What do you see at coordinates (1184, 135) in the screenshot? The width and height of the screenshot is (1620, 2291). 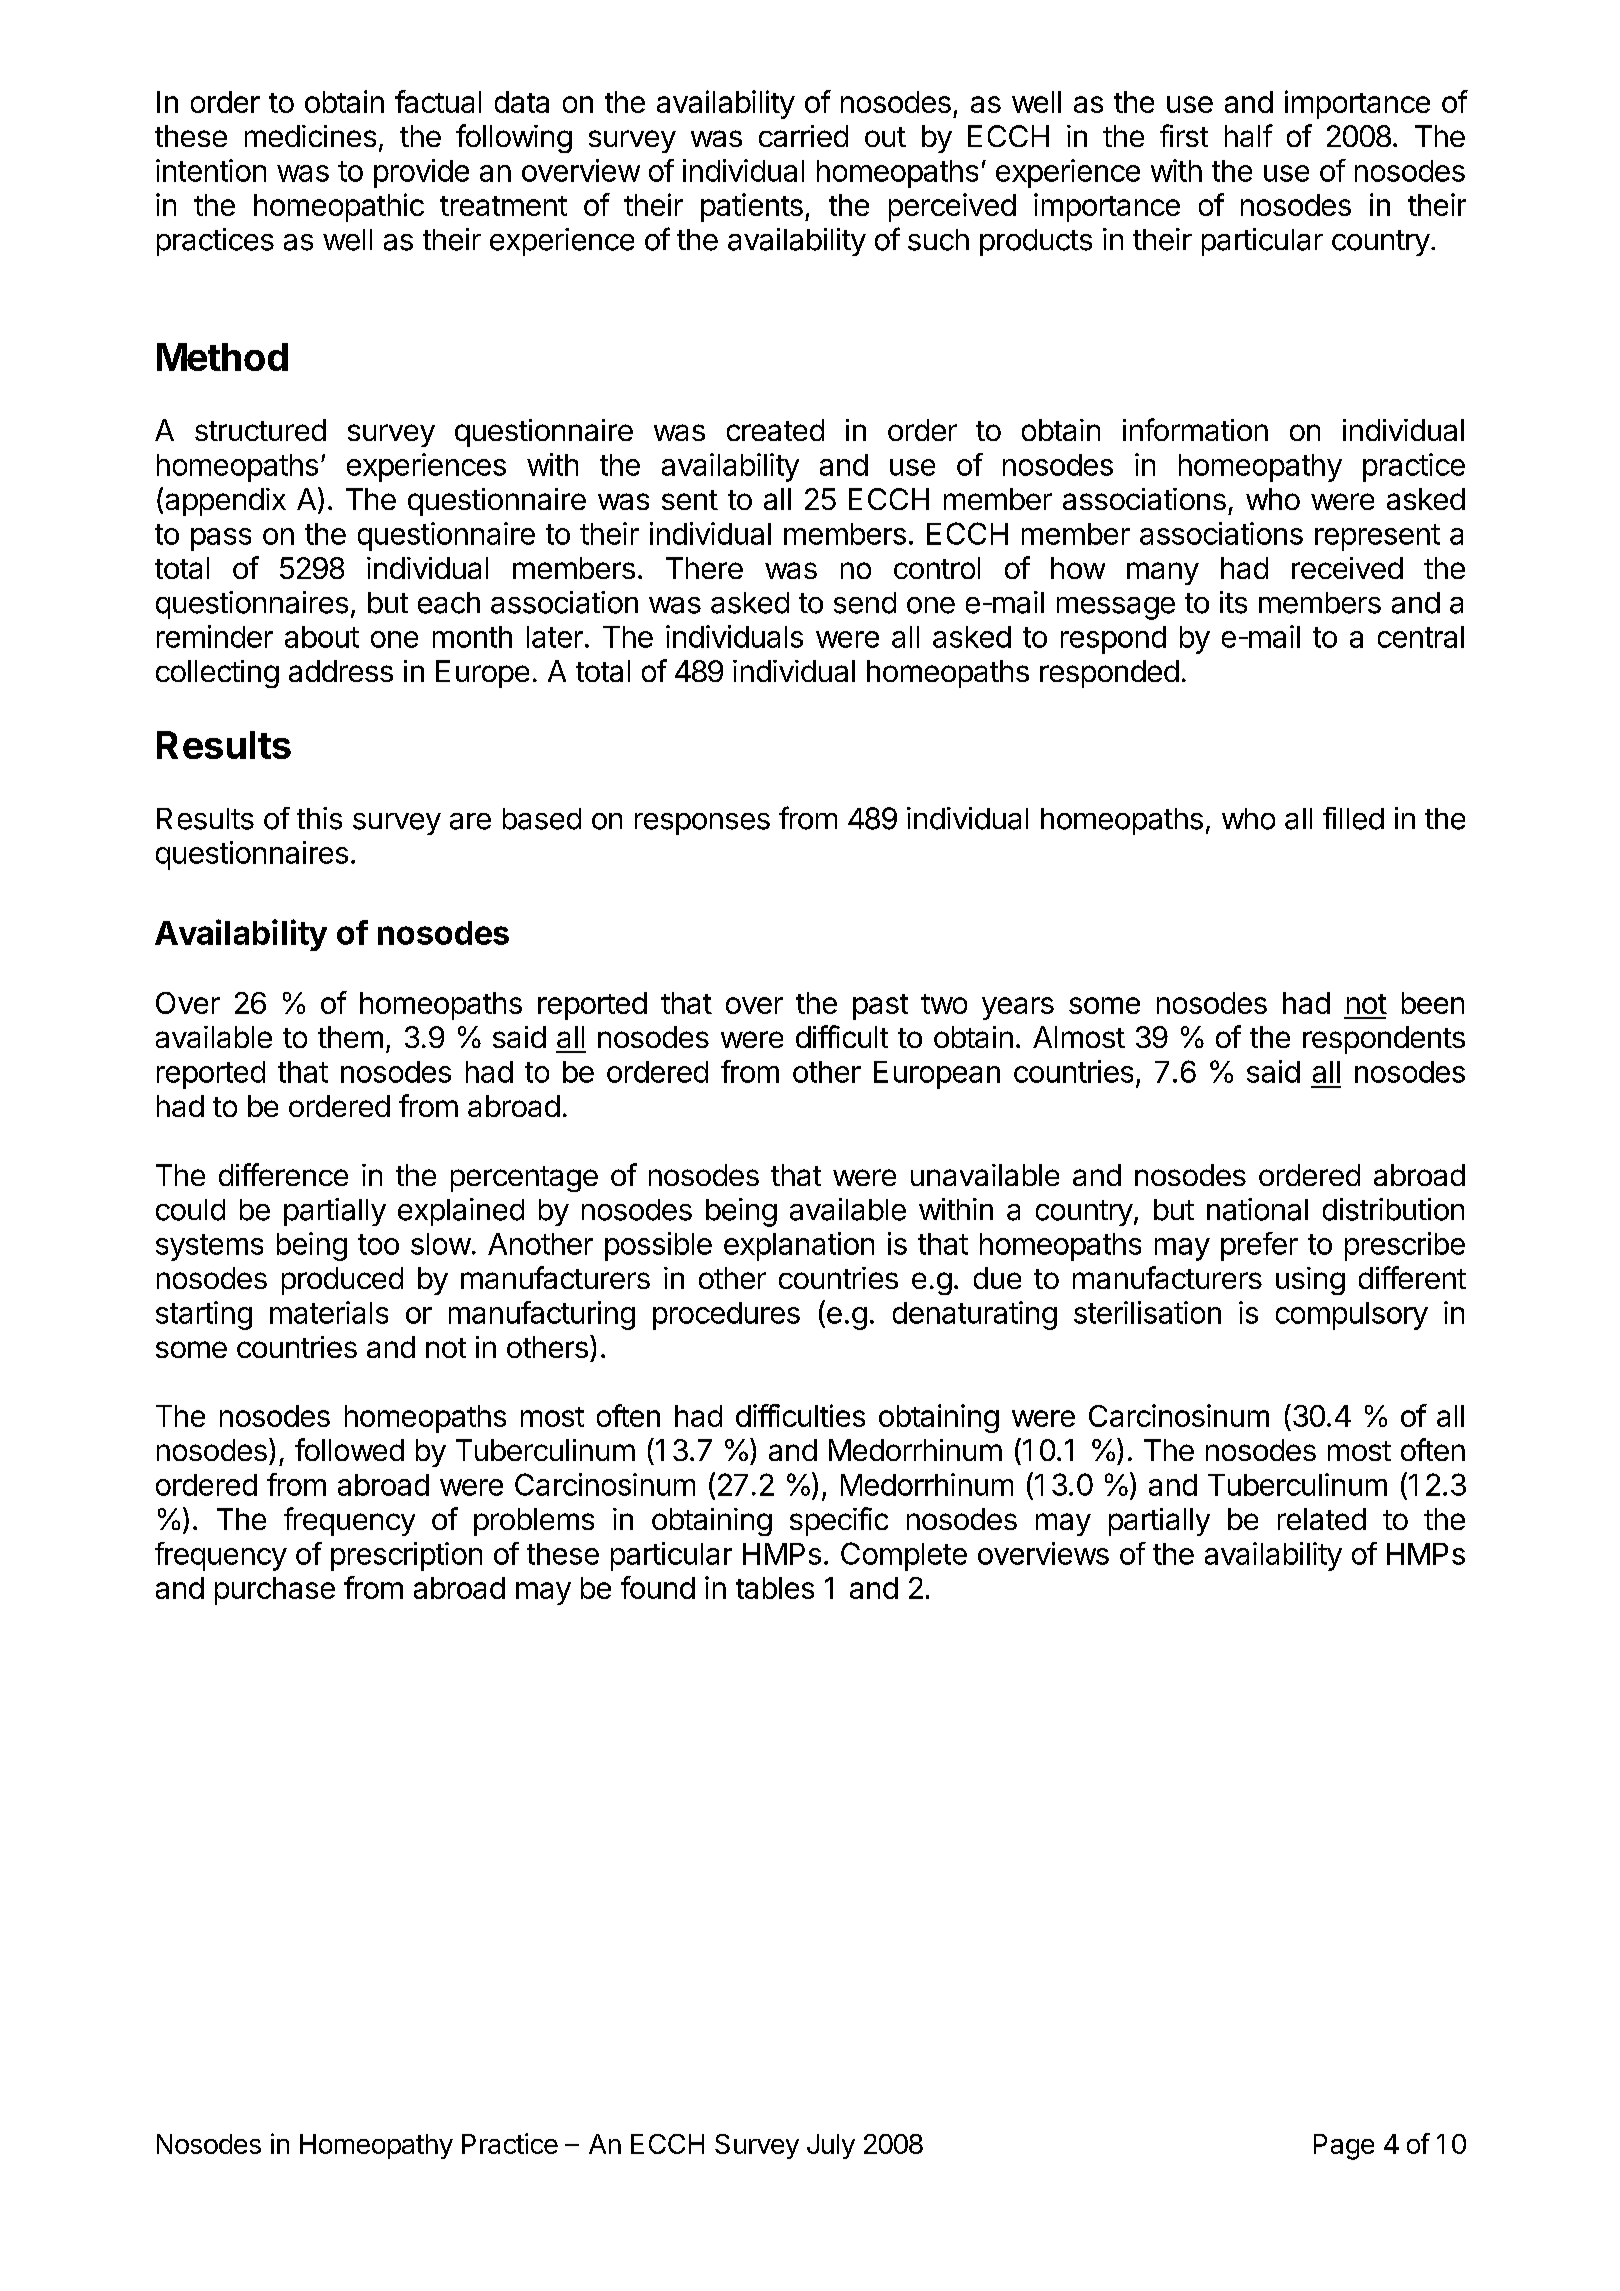 I see `first` at bounding box center [1184, 135].
